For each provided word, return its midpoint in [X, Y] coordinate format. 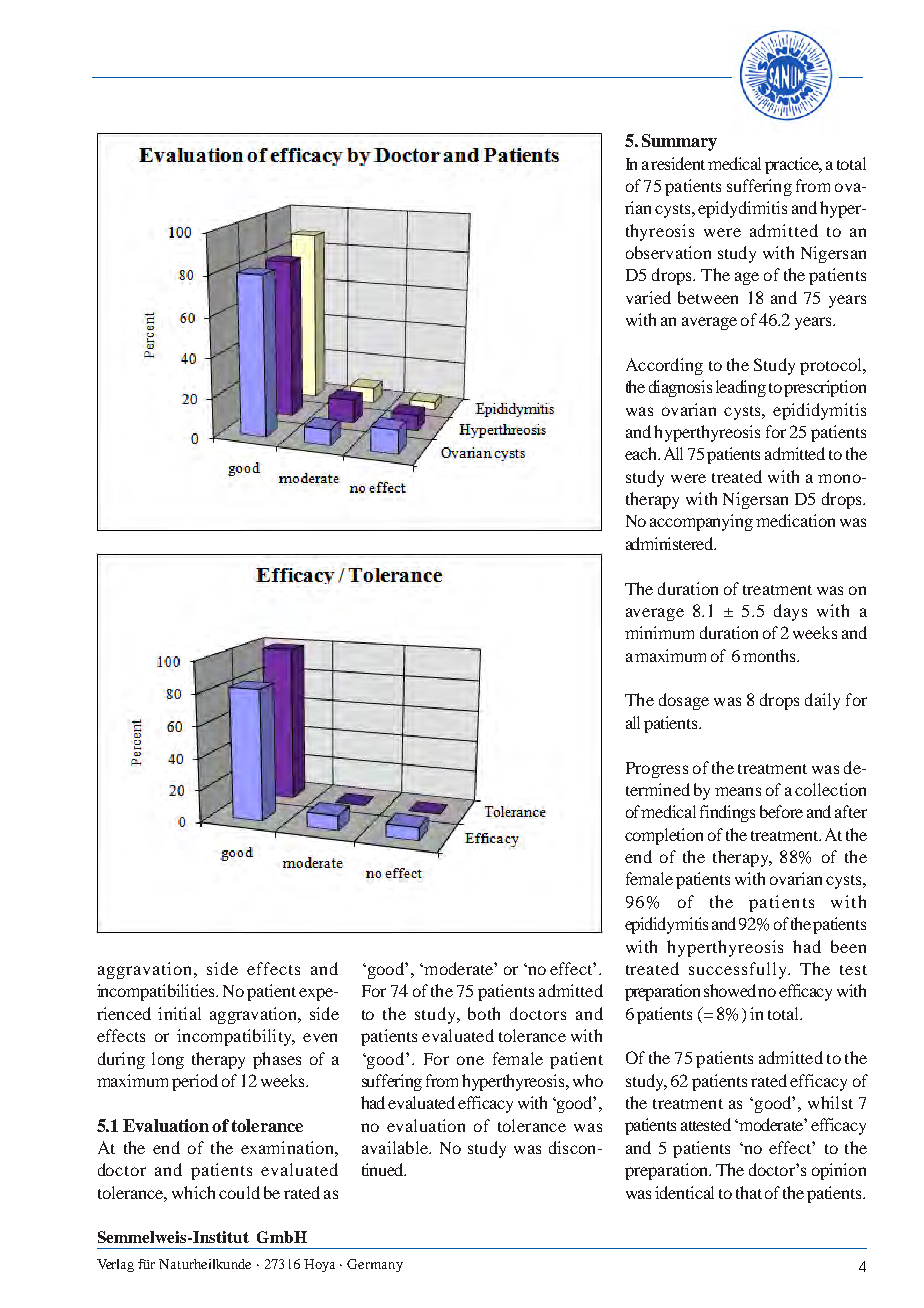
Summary [679, 142]
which [193, 1192]
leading [741, 388]
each [642, 453]
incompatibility [235, 1037]
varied [648, 297]
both [484, 1013]
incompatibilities [157, 992]
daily [822, 701]
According [664, 366]
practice [793, 165]
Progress [657, 770]
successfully [739, 970]
